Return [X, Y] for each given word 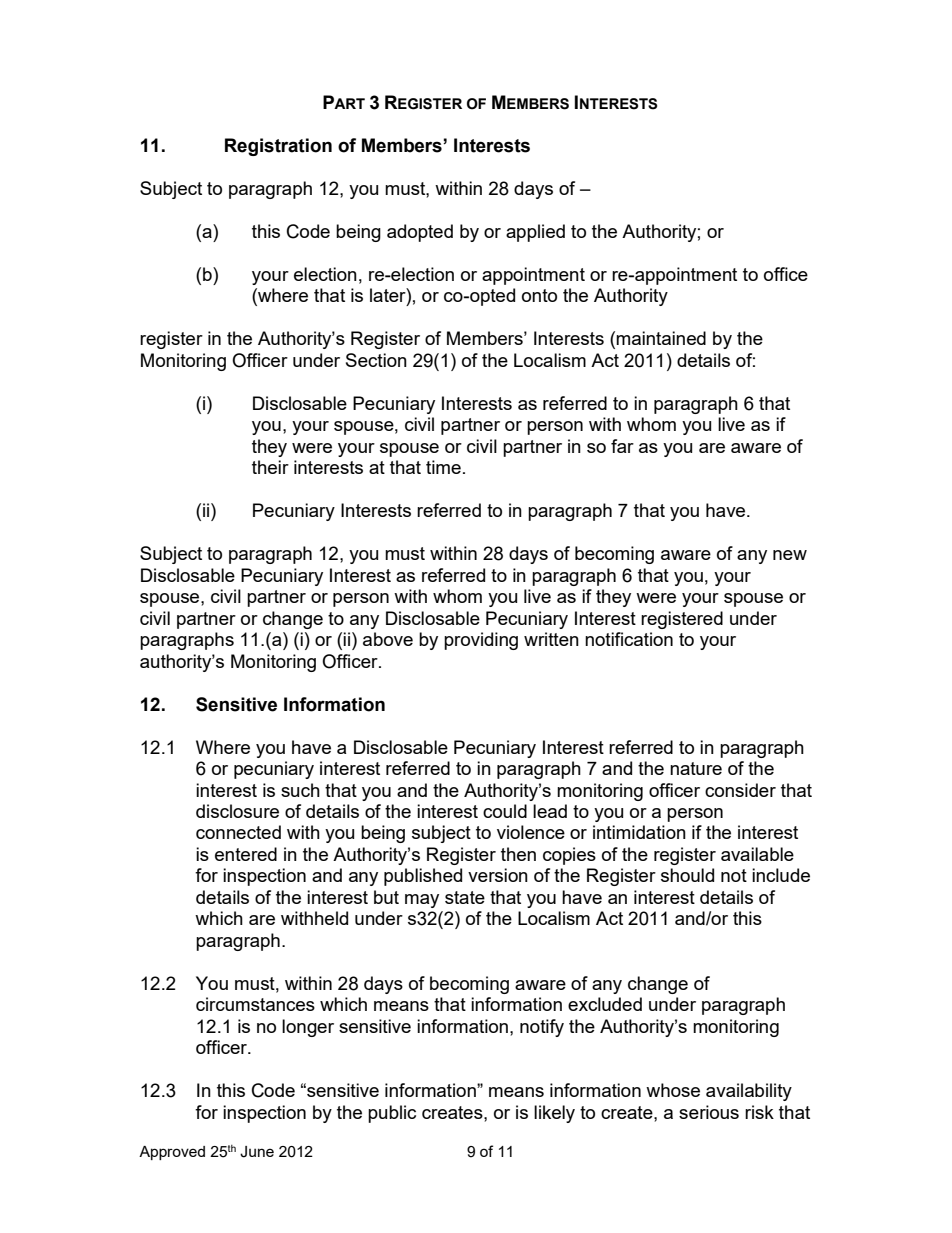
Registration [278, 147]
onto [539, 295]
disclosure [237, 811]
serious [709, 1112]
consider [740, 790]
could [505, 811]
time [443, 467]
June [257, 1152]
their [270, 467]
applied [535, 233]
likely [554, 1114]
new [790, 555]
